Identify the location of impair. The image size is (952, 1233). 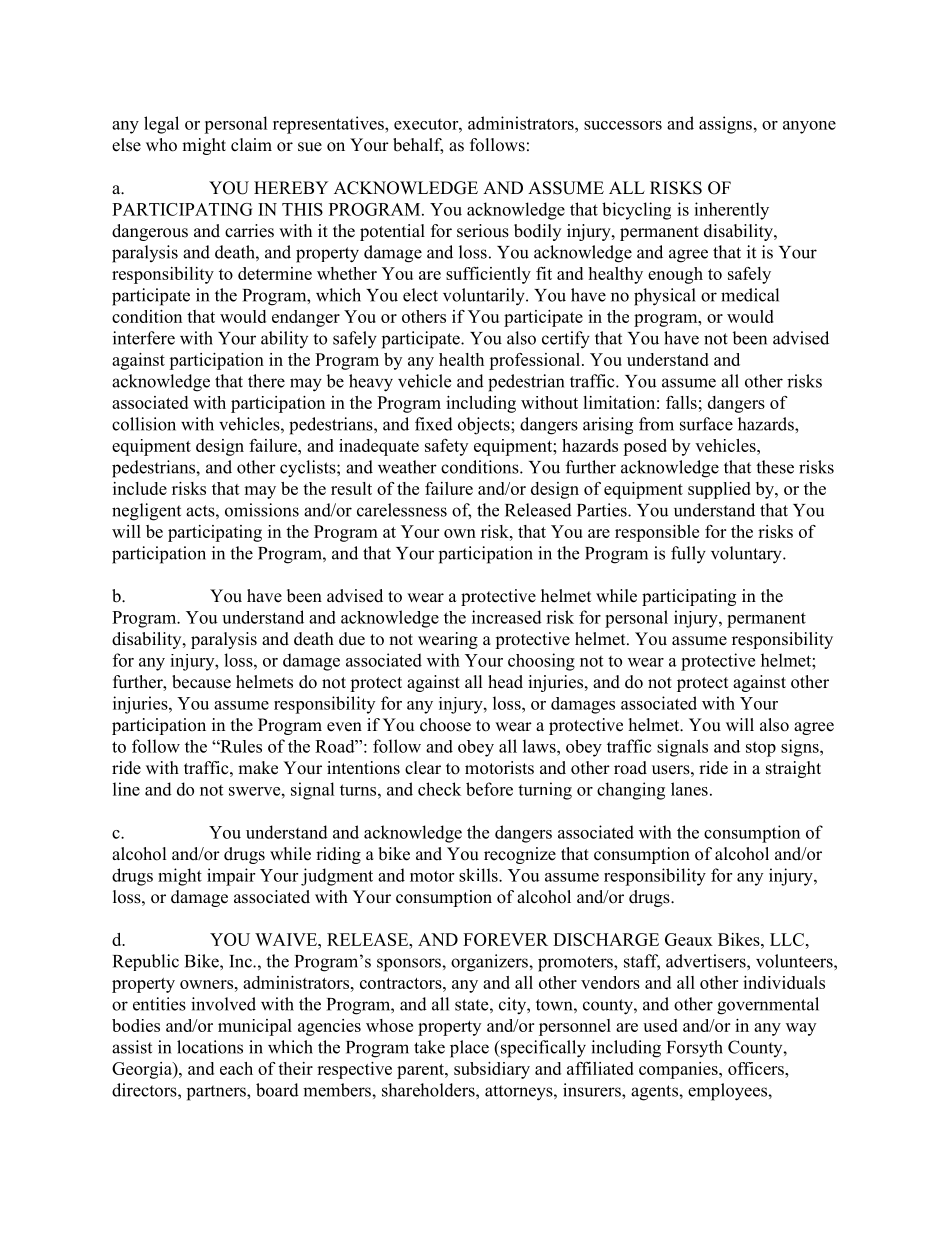
(231, 877).
